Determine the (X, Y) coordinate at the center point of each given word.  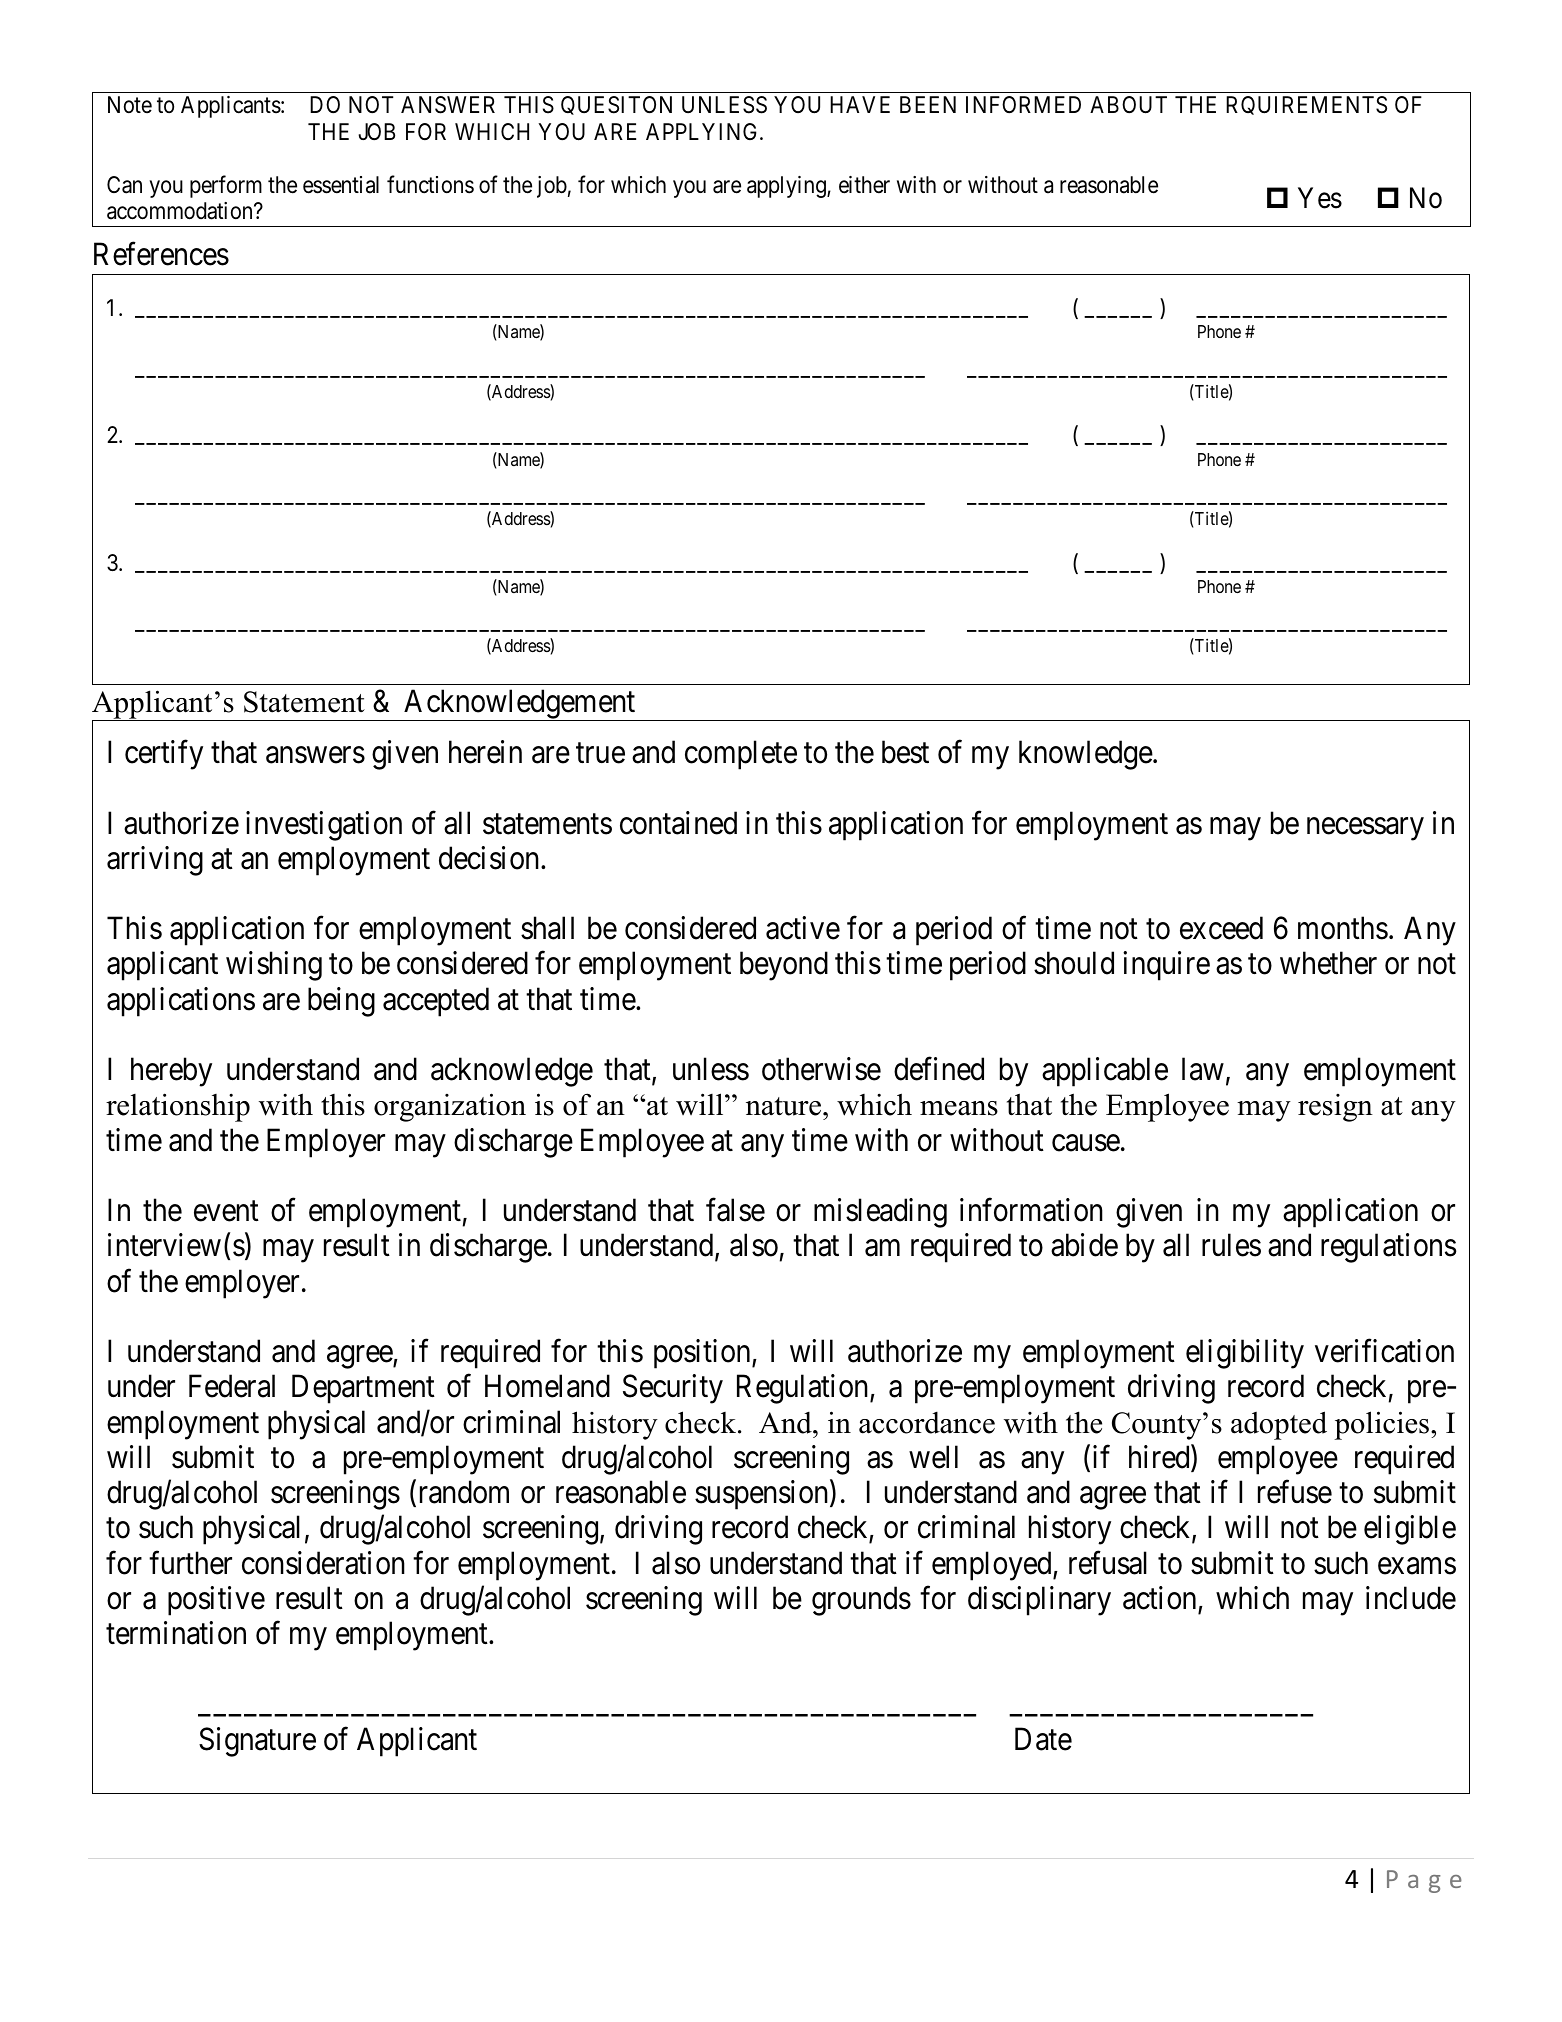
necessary (1365, 829)
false (735, 1210)
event (226, 1211)
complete (741, 755)
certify (164, 755)
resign (1335, 1108)
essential (341, 185)
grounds (861, 1601)
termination (176, 1633)
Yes (1320, 198)
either (864, 185)
